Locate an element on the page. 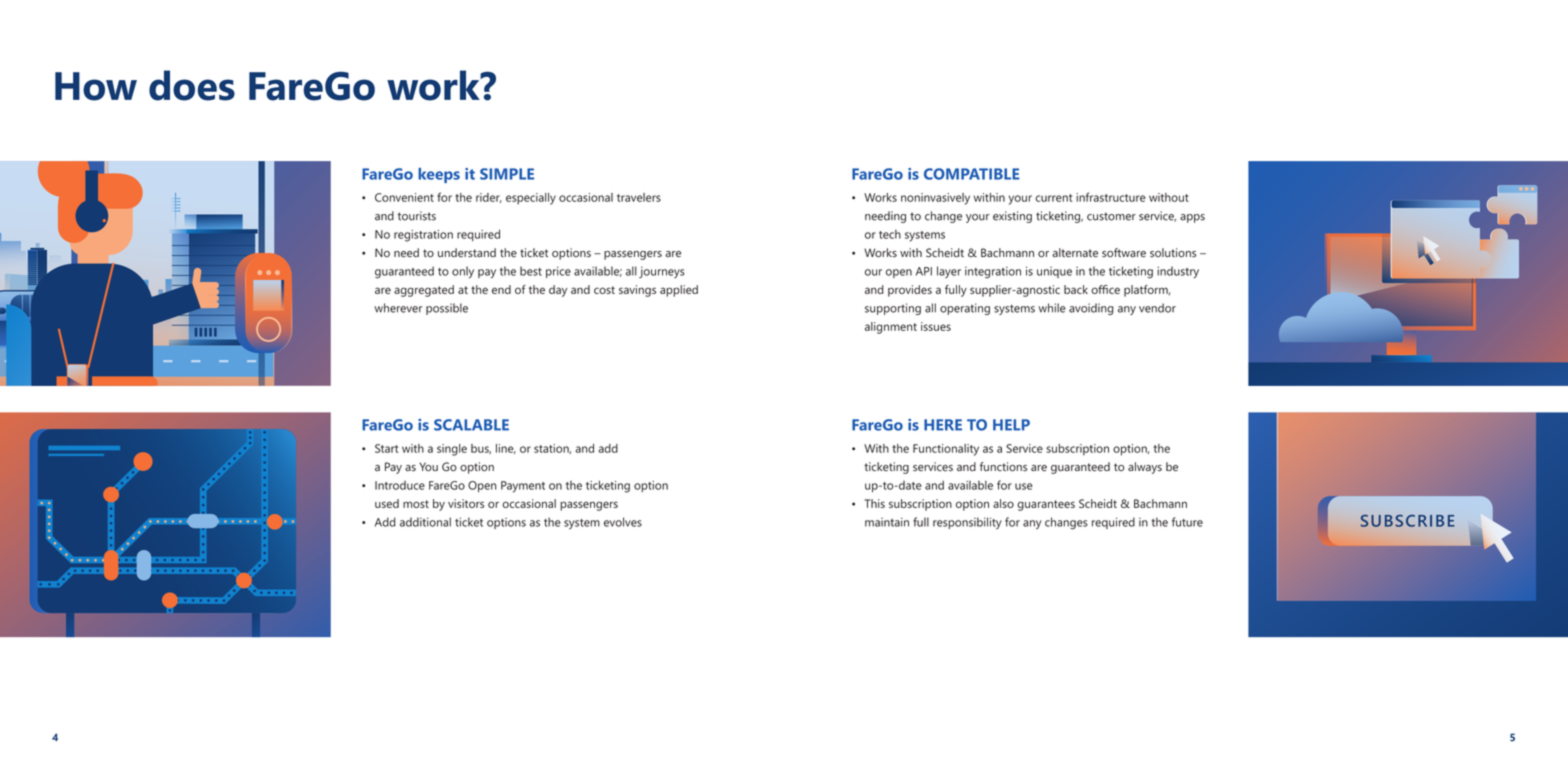 This page has width=1568, height=784. aggregated is located at coordinates (424, 291).
